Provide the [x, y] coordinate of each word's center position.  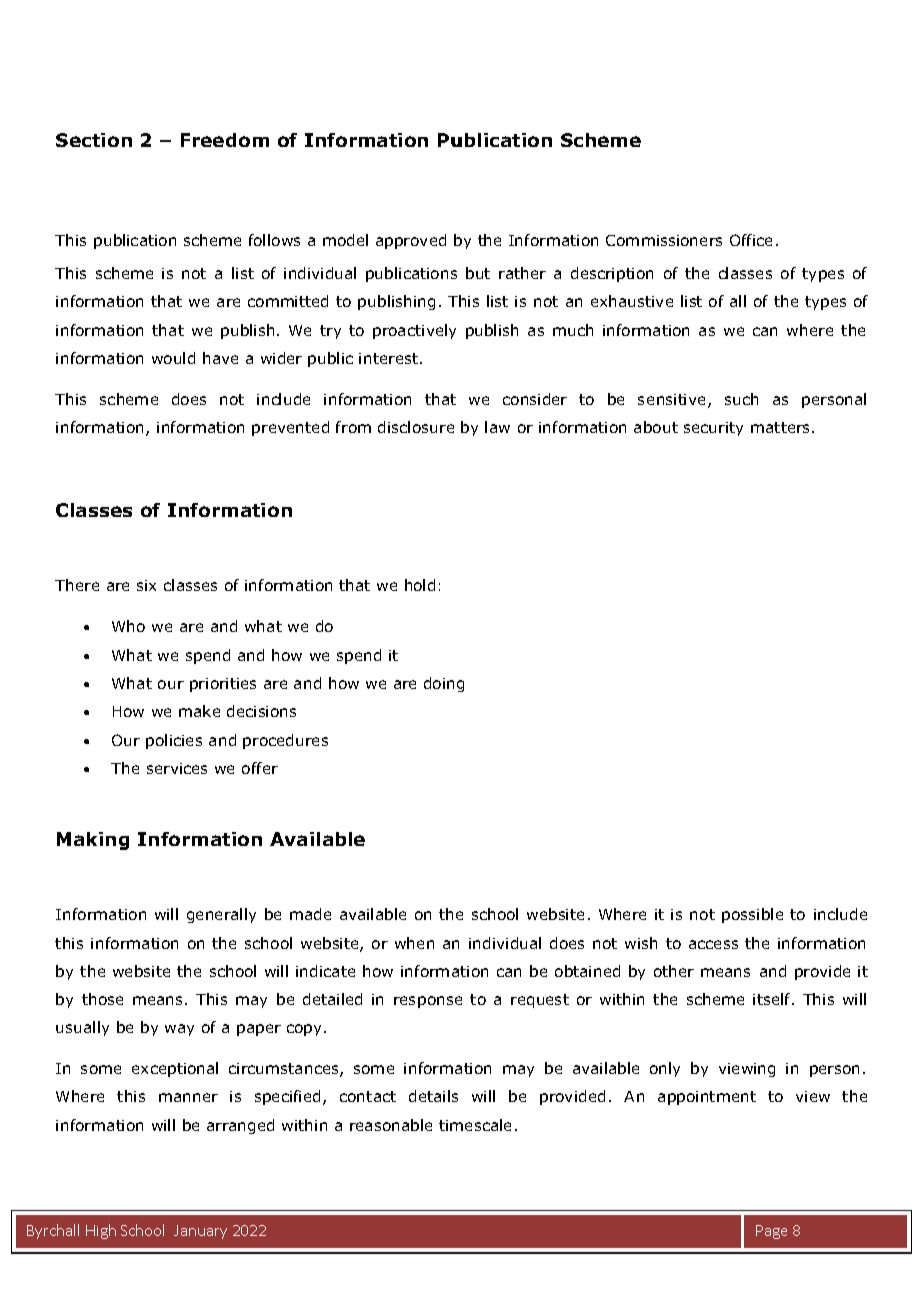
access [713, 944]
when [414, 943]
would [173, 358]
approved [411, 241]
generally [221, 915]
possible [752, 915]
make [199, 711]
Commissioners [664, 240]
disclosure [416, 427]
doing [444, 684]
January [200, 1232]
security [713, 429]
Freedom [225, 140]
